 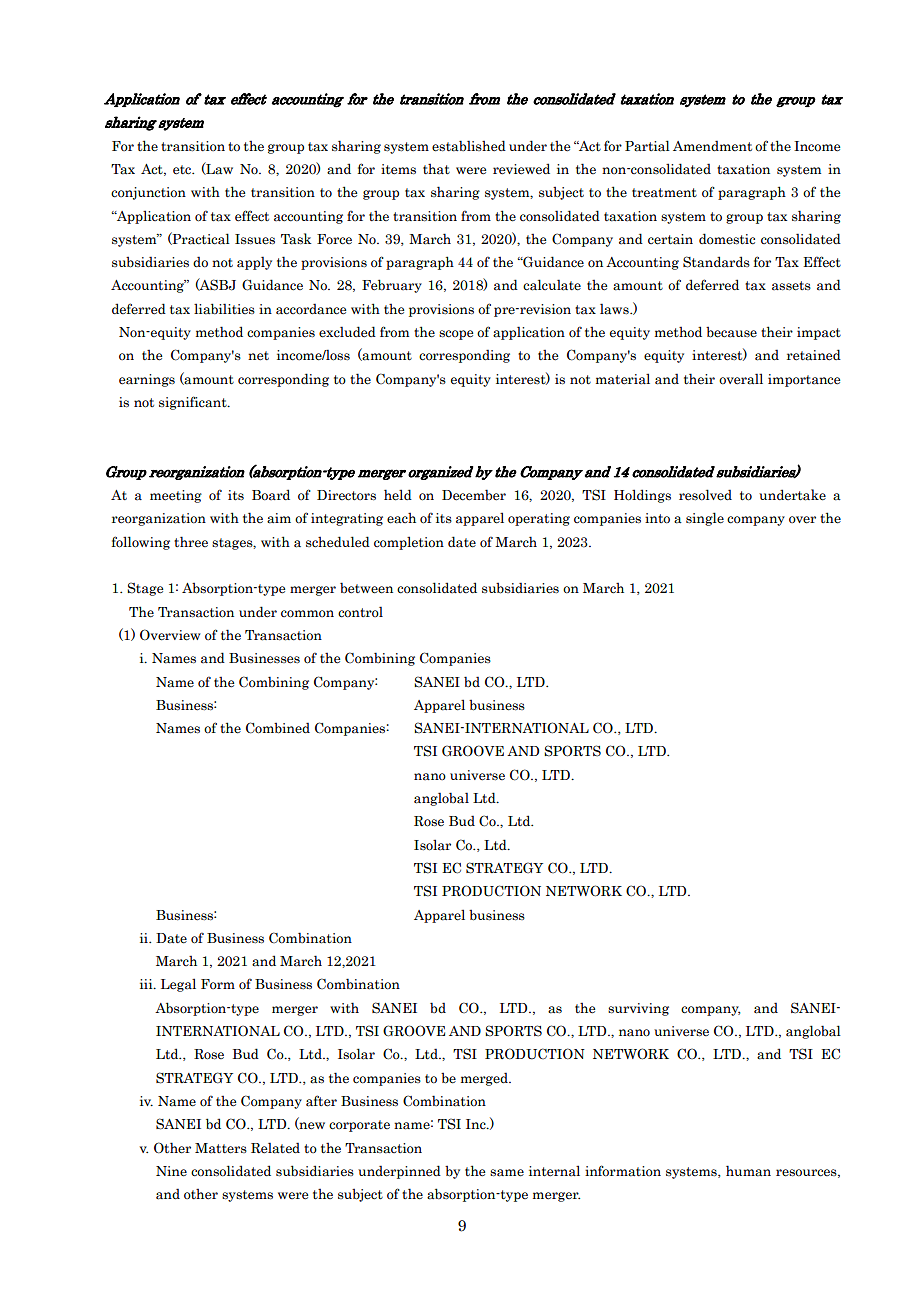 I want to click on established, so click(x=469, y=146).
